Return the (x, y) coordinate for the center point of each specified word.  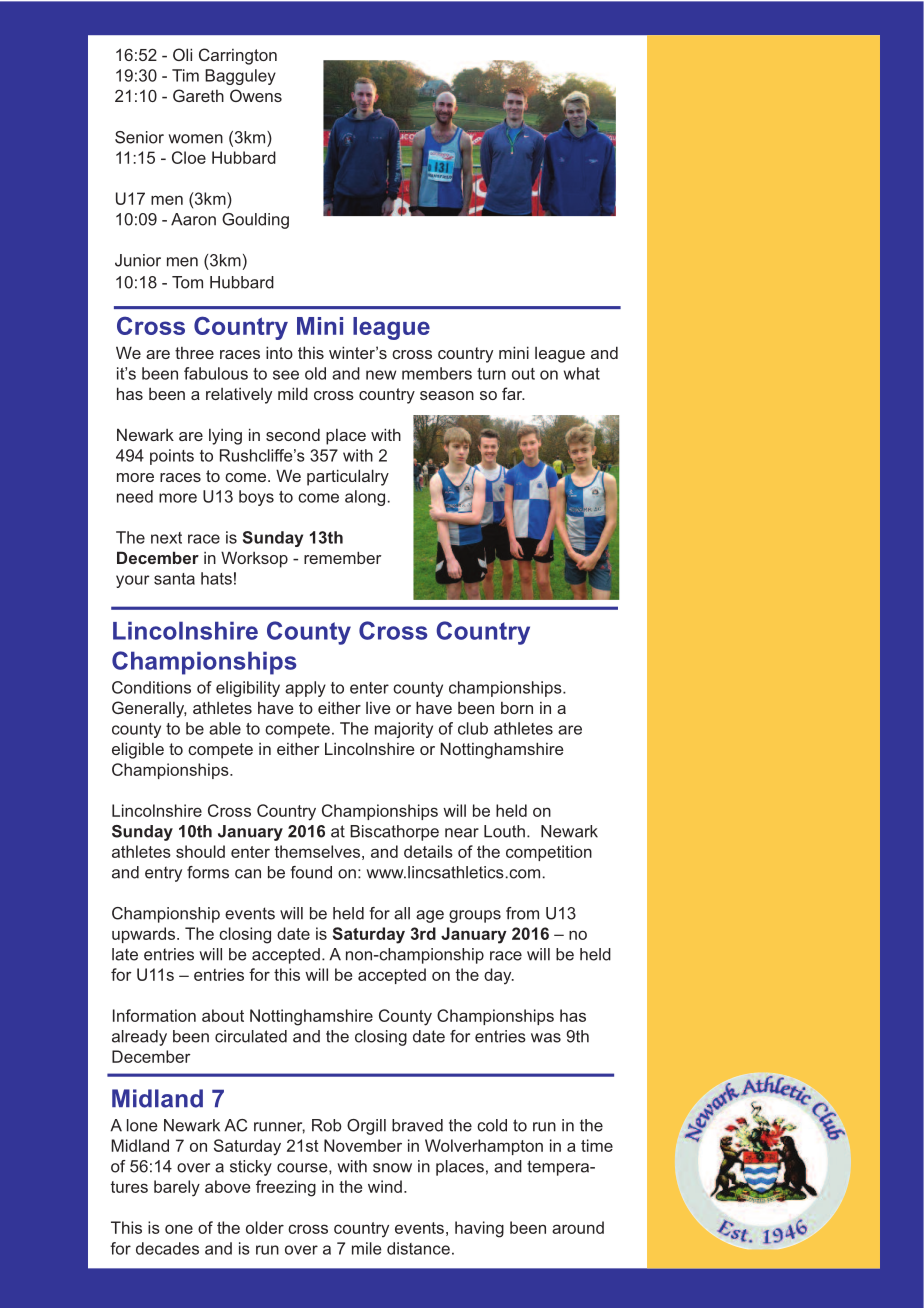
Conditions (151, 687)
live (378, 708)
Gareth (198, 95)
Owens (256, 95)
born (517, 708)
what (582, 373)
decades (167, 1248)
